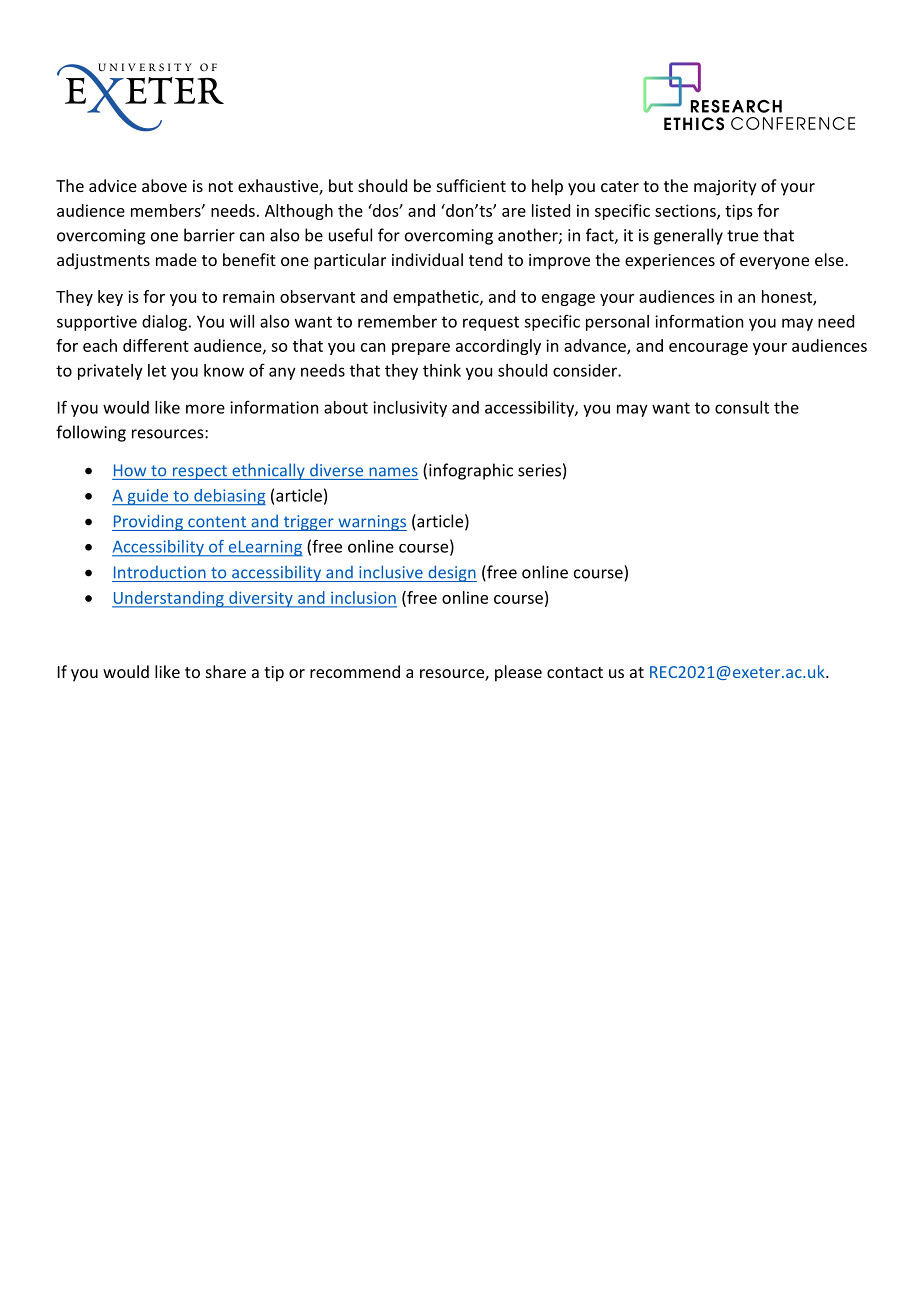  What do you see at coordinates (575, 672) in the screenshot?
I see `contact` at bounding box center [575, 672].
